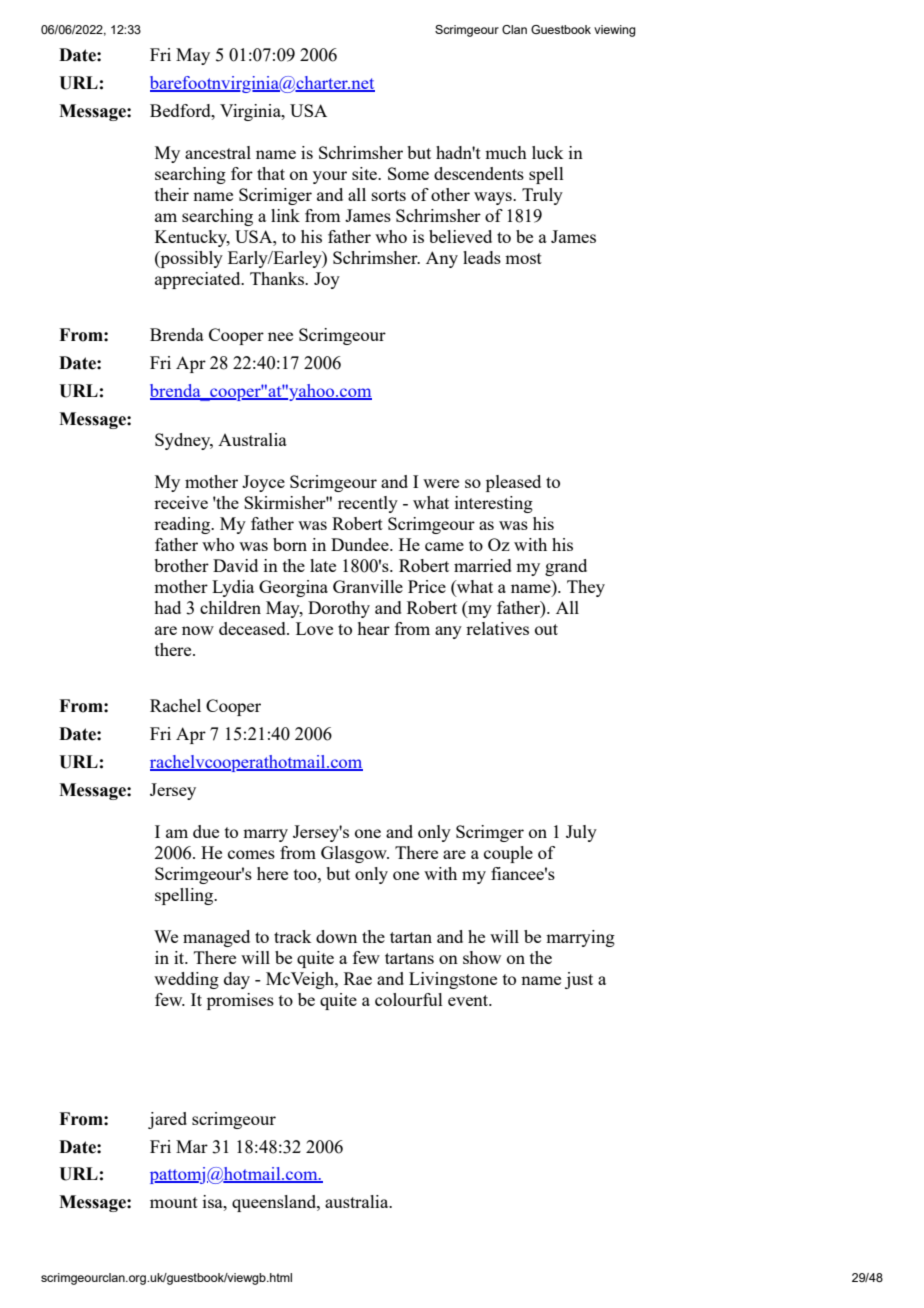 This screenshot has height=1308, width=924. Describe the element at coordinates (408, 173) in the screenshot. I see `Some` at that location.
